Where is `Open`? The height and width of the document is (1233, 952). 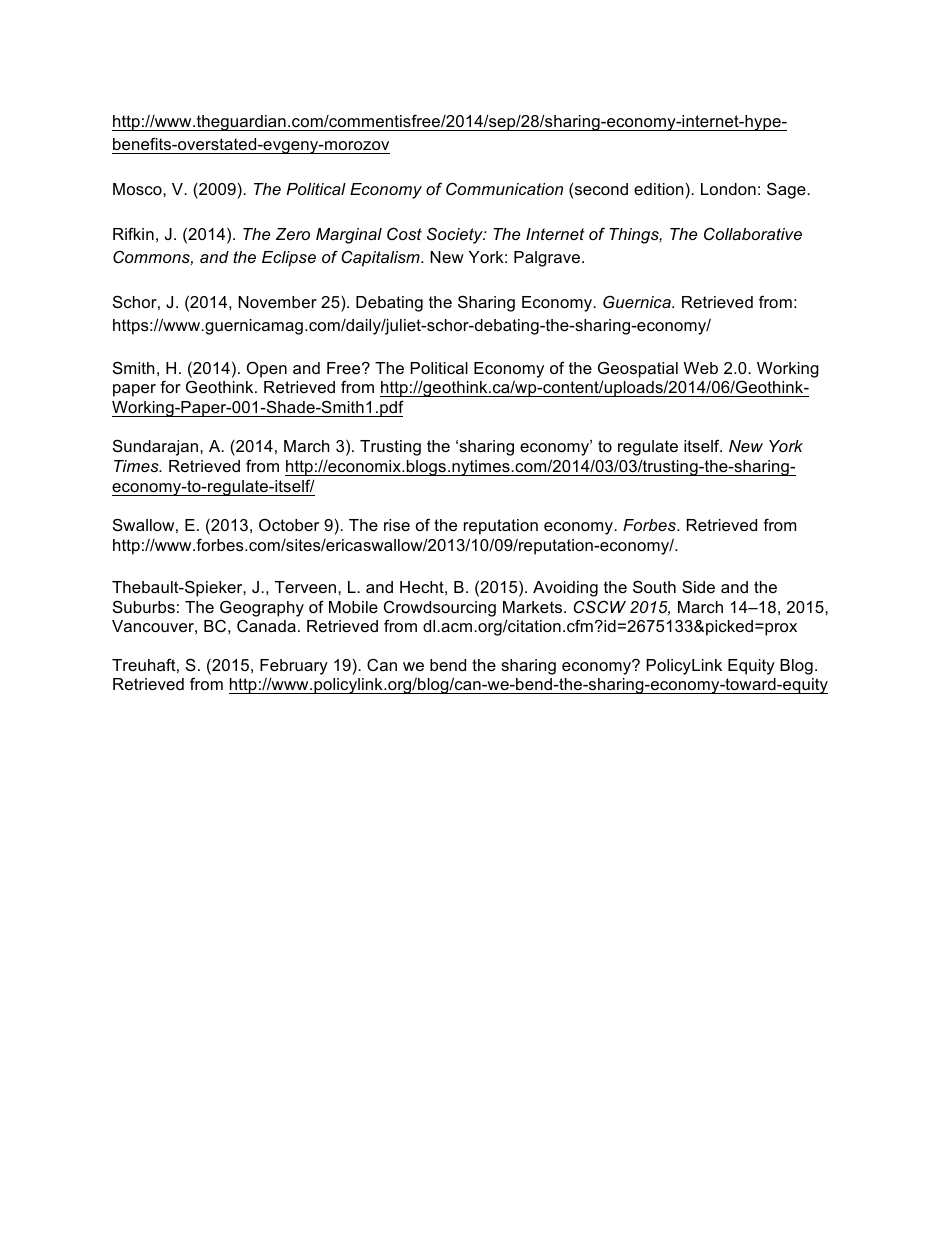
Open is located at coordinates (267, 369).
